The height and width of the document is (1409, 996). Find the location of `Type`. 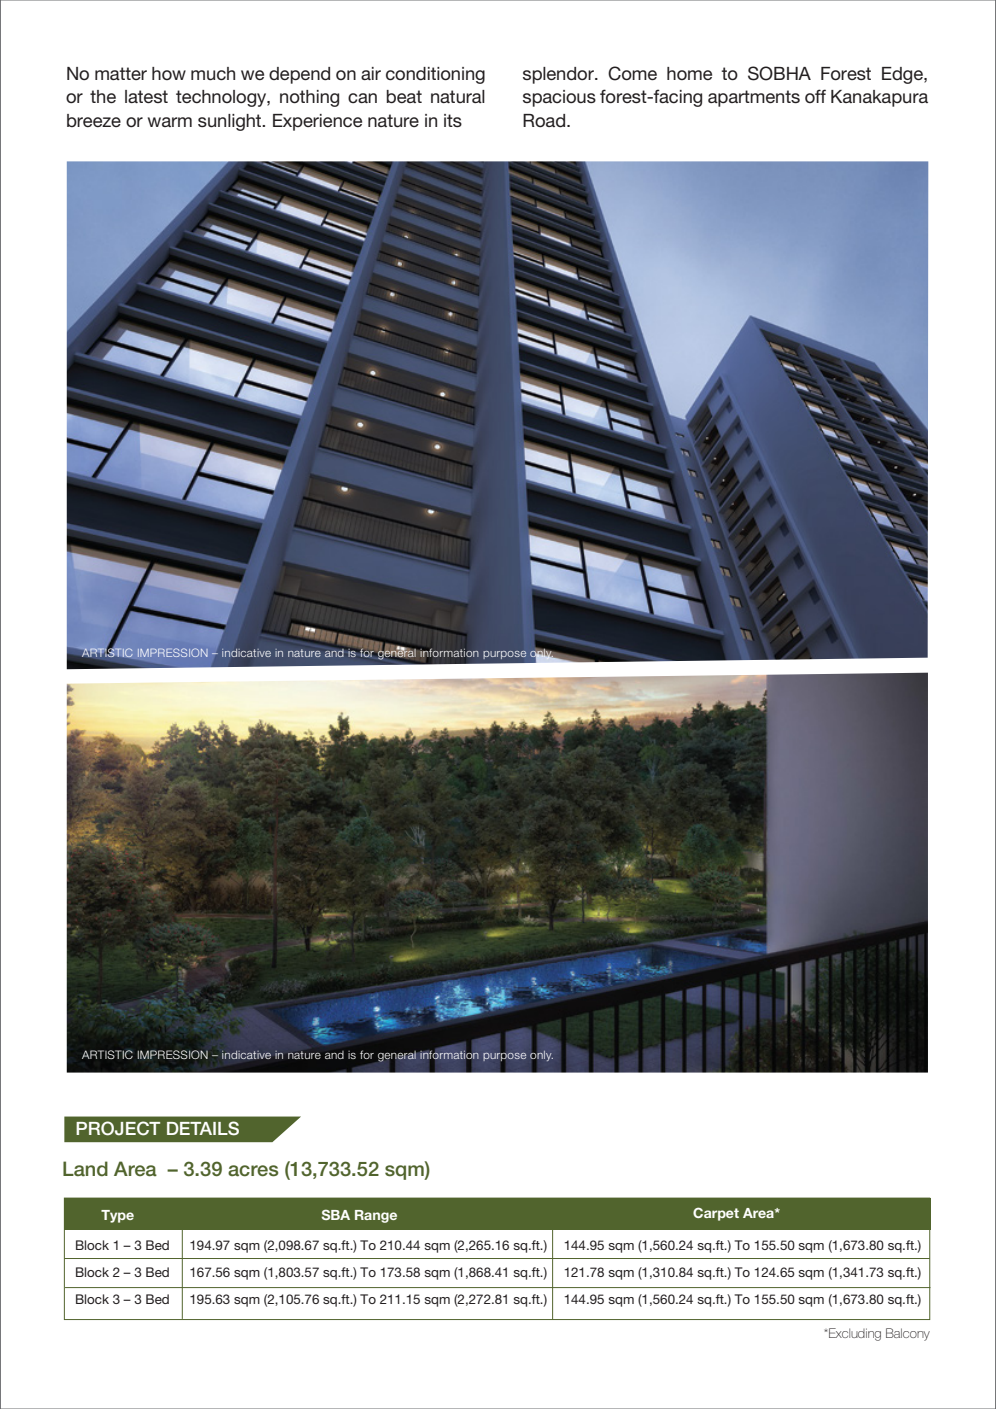

Type is located at coordinates (117, 1216).
